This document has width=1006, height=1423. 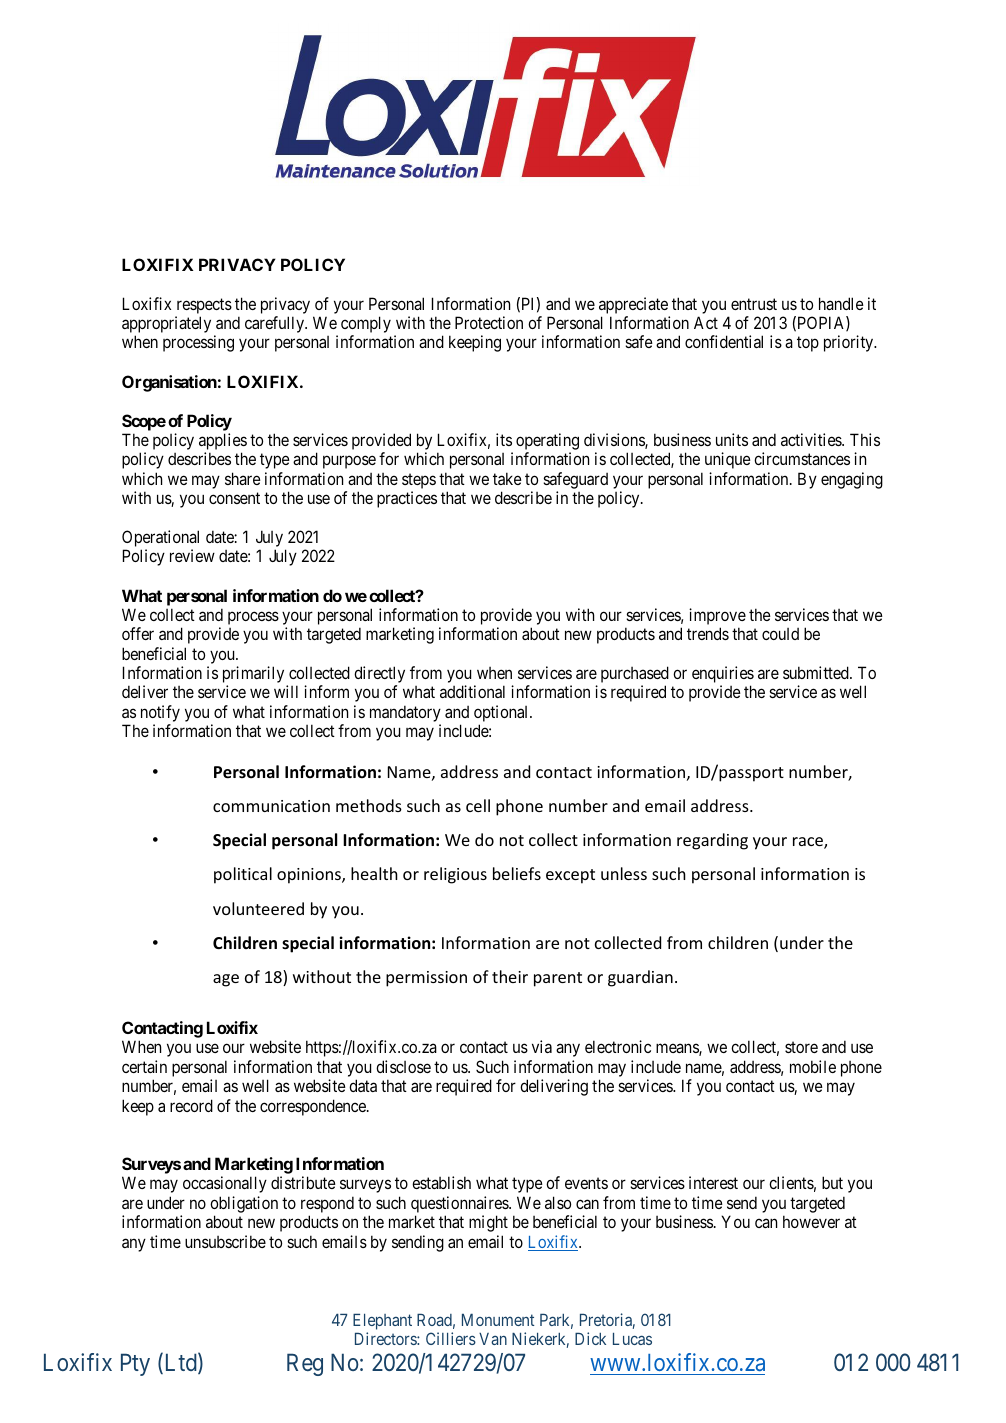 What do you see at coordinates (204, 306) in the document?
I see `respects` at bounding box center [204, 306].
